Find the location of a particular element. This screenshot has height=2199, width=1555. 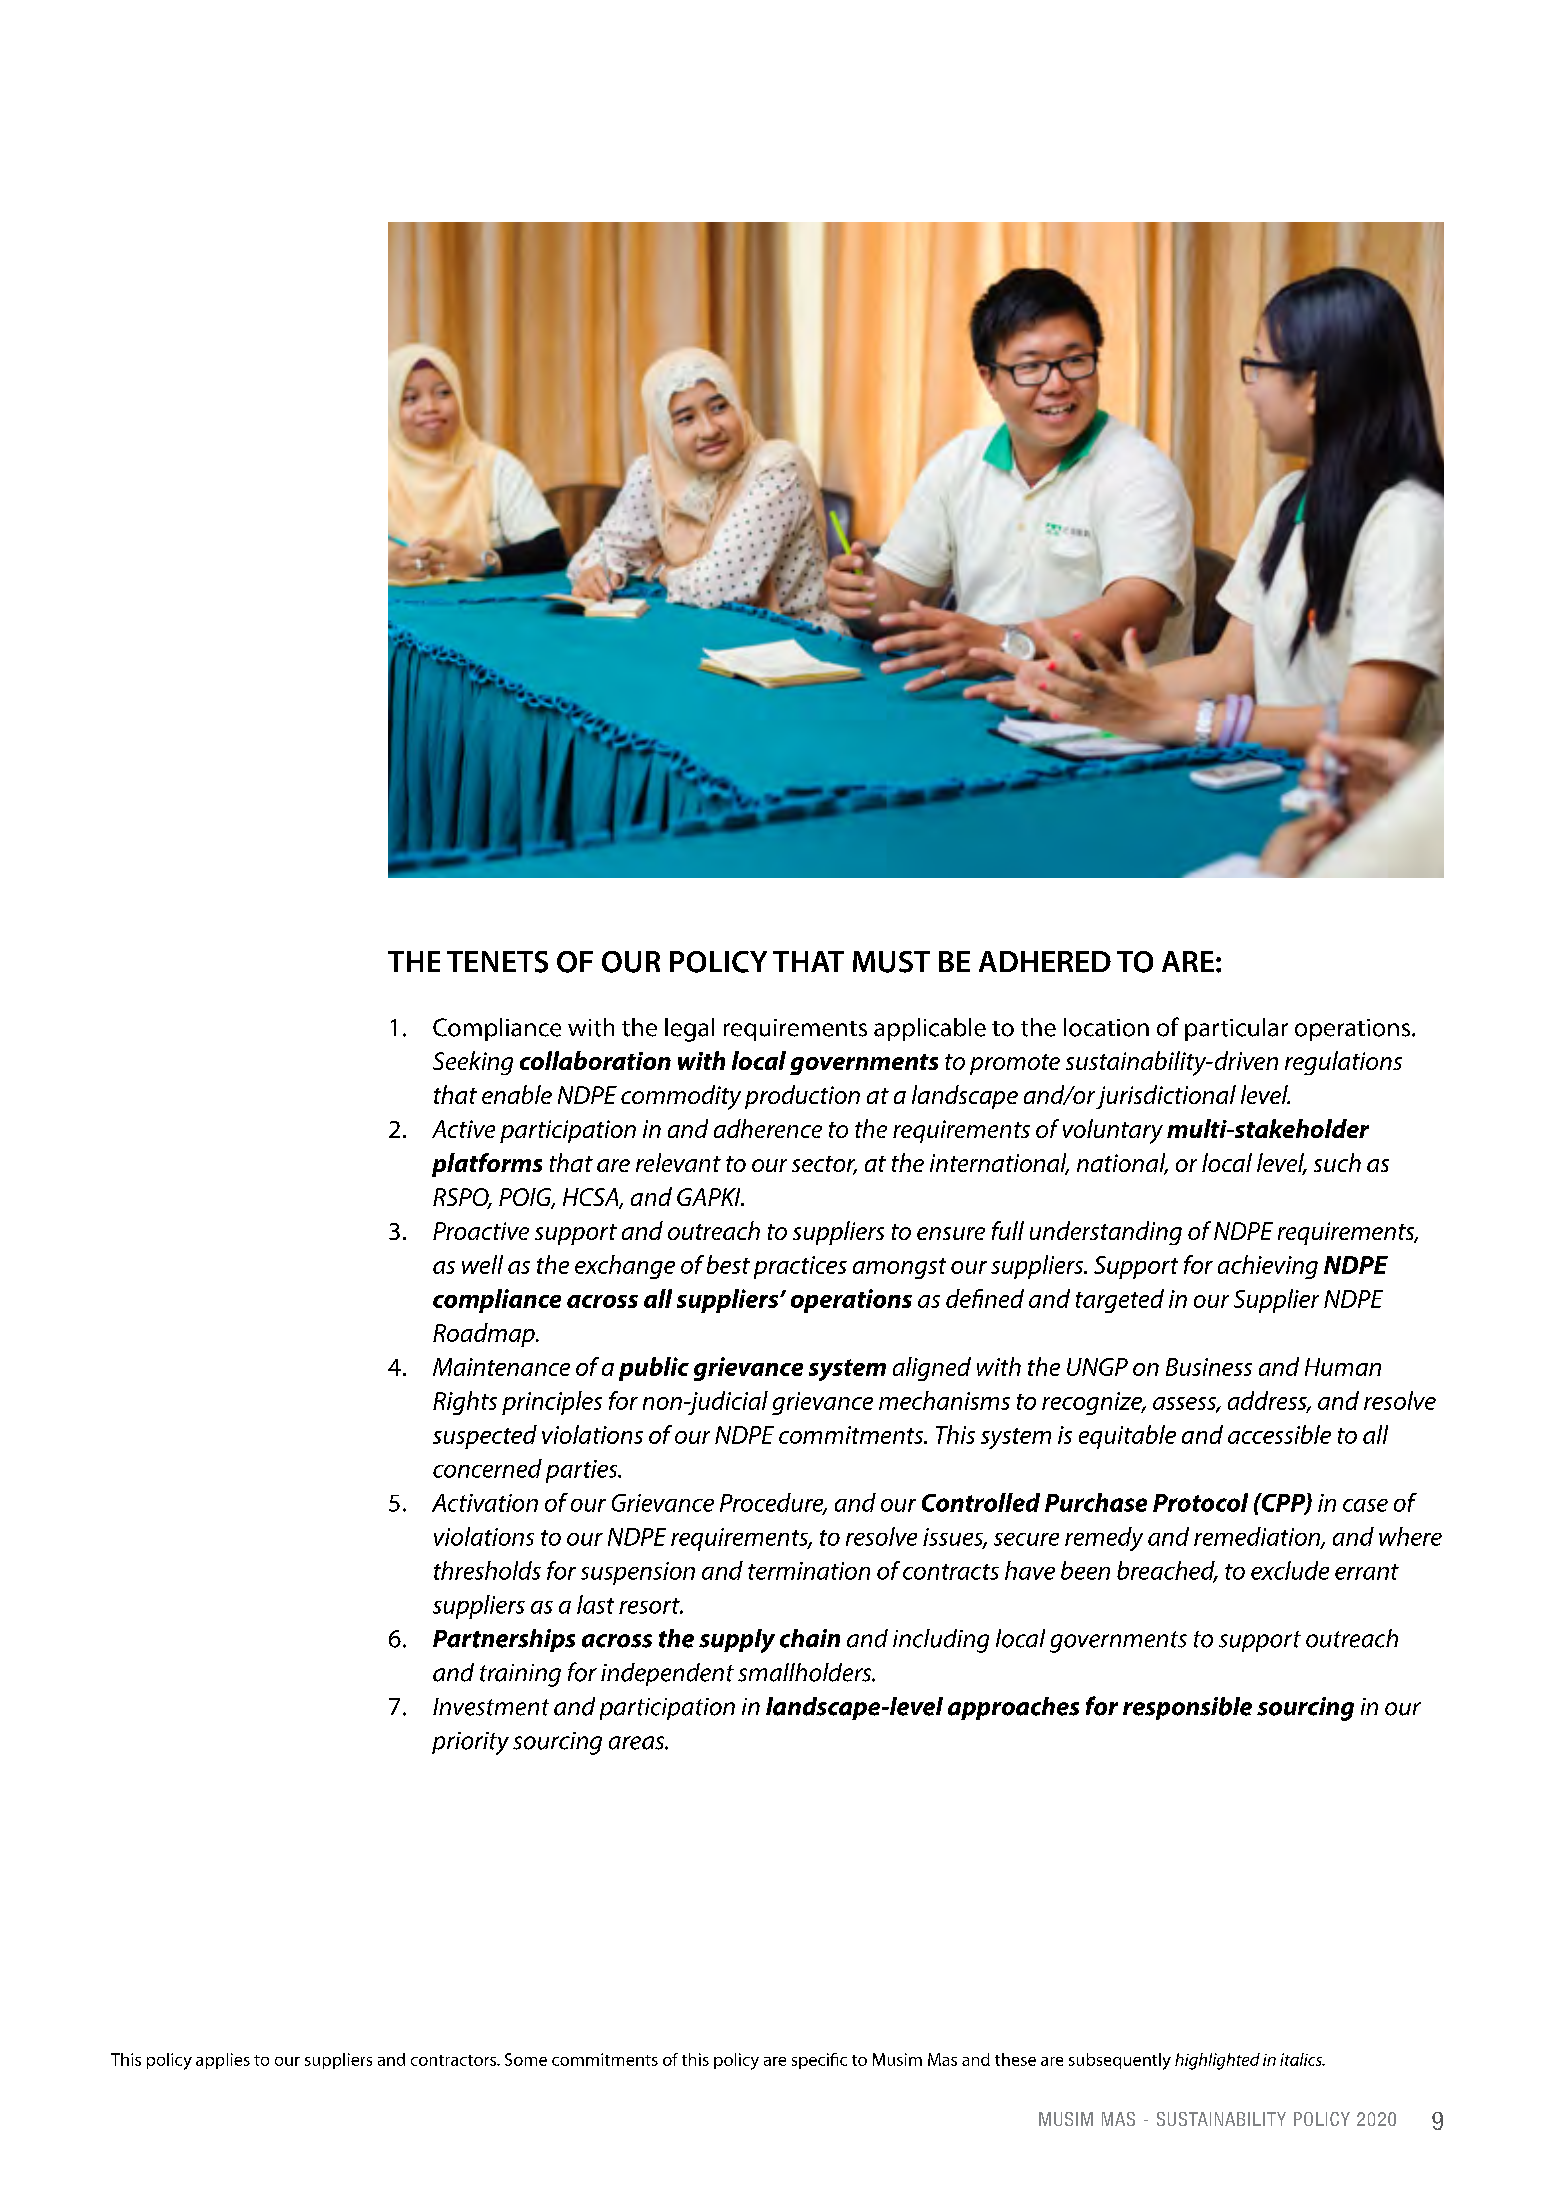

accessible is located at coordinates (1279, 1434).
